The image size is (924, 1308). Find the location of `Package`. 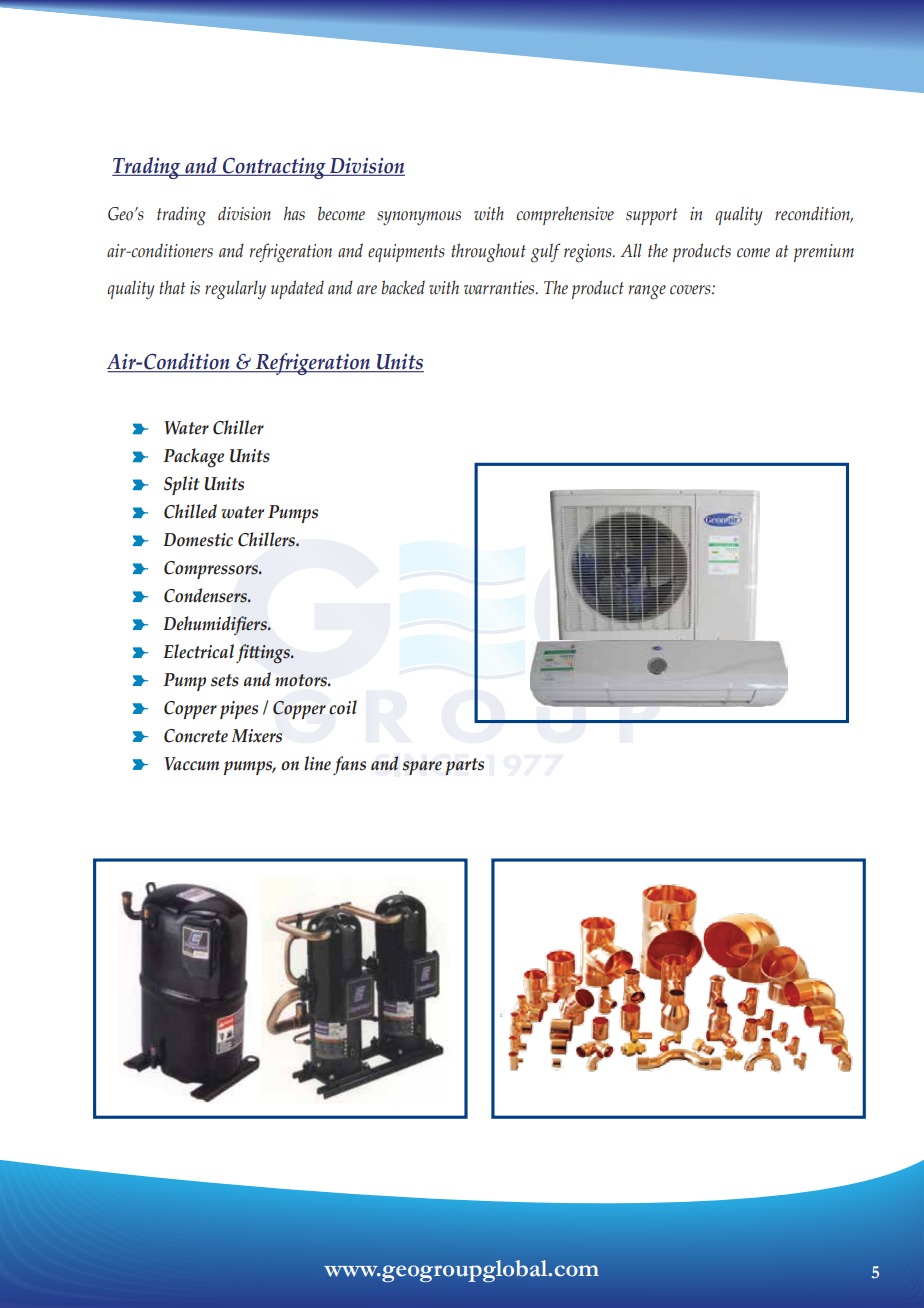

Package is located at coordinates (193, 458).
